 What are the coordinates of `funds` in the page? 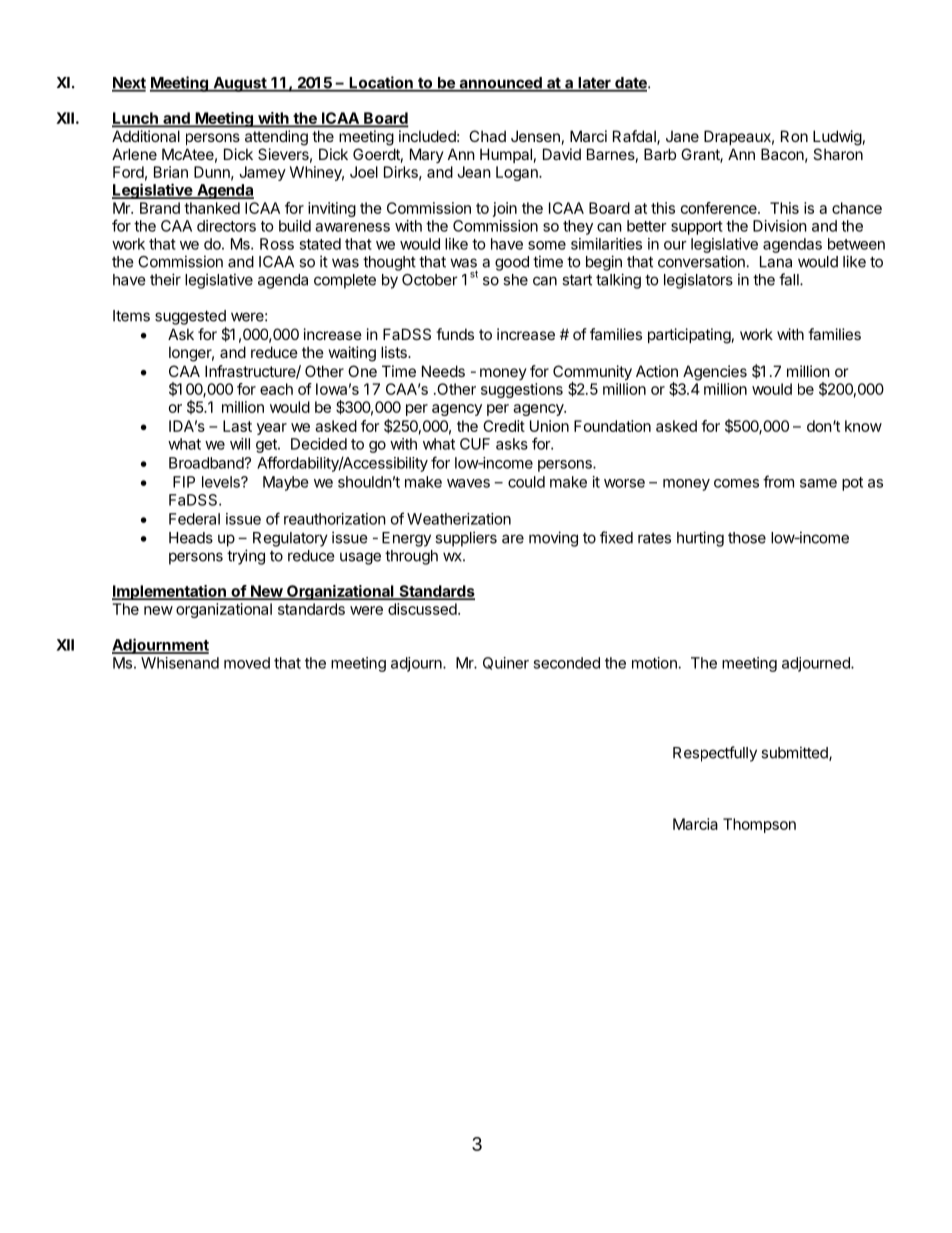 It's located at (455, 334).
